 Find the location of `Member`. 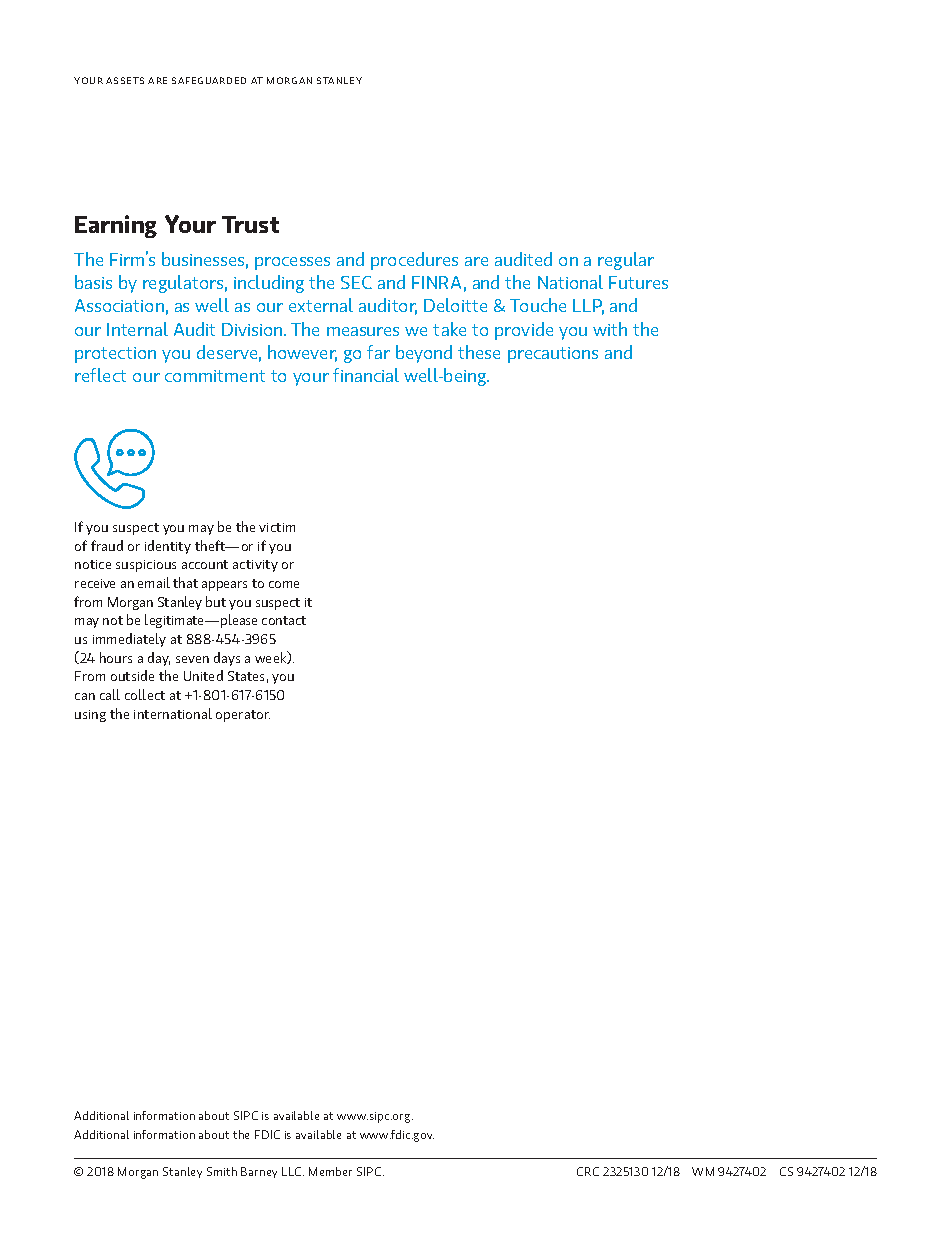

Member is located at coordinates (330, 1171).
